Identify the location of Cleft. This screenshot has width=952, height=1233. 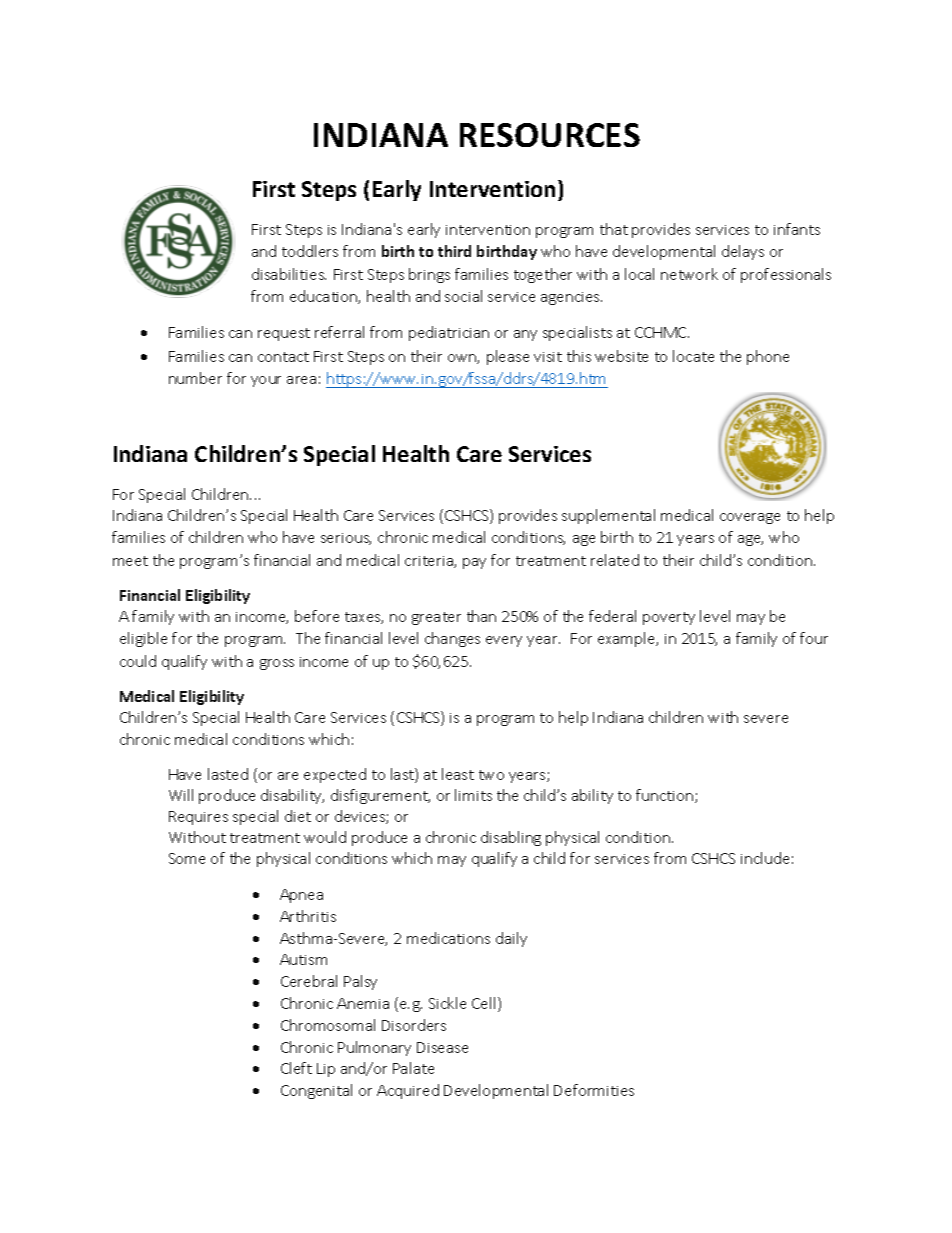
(296, 1068).
